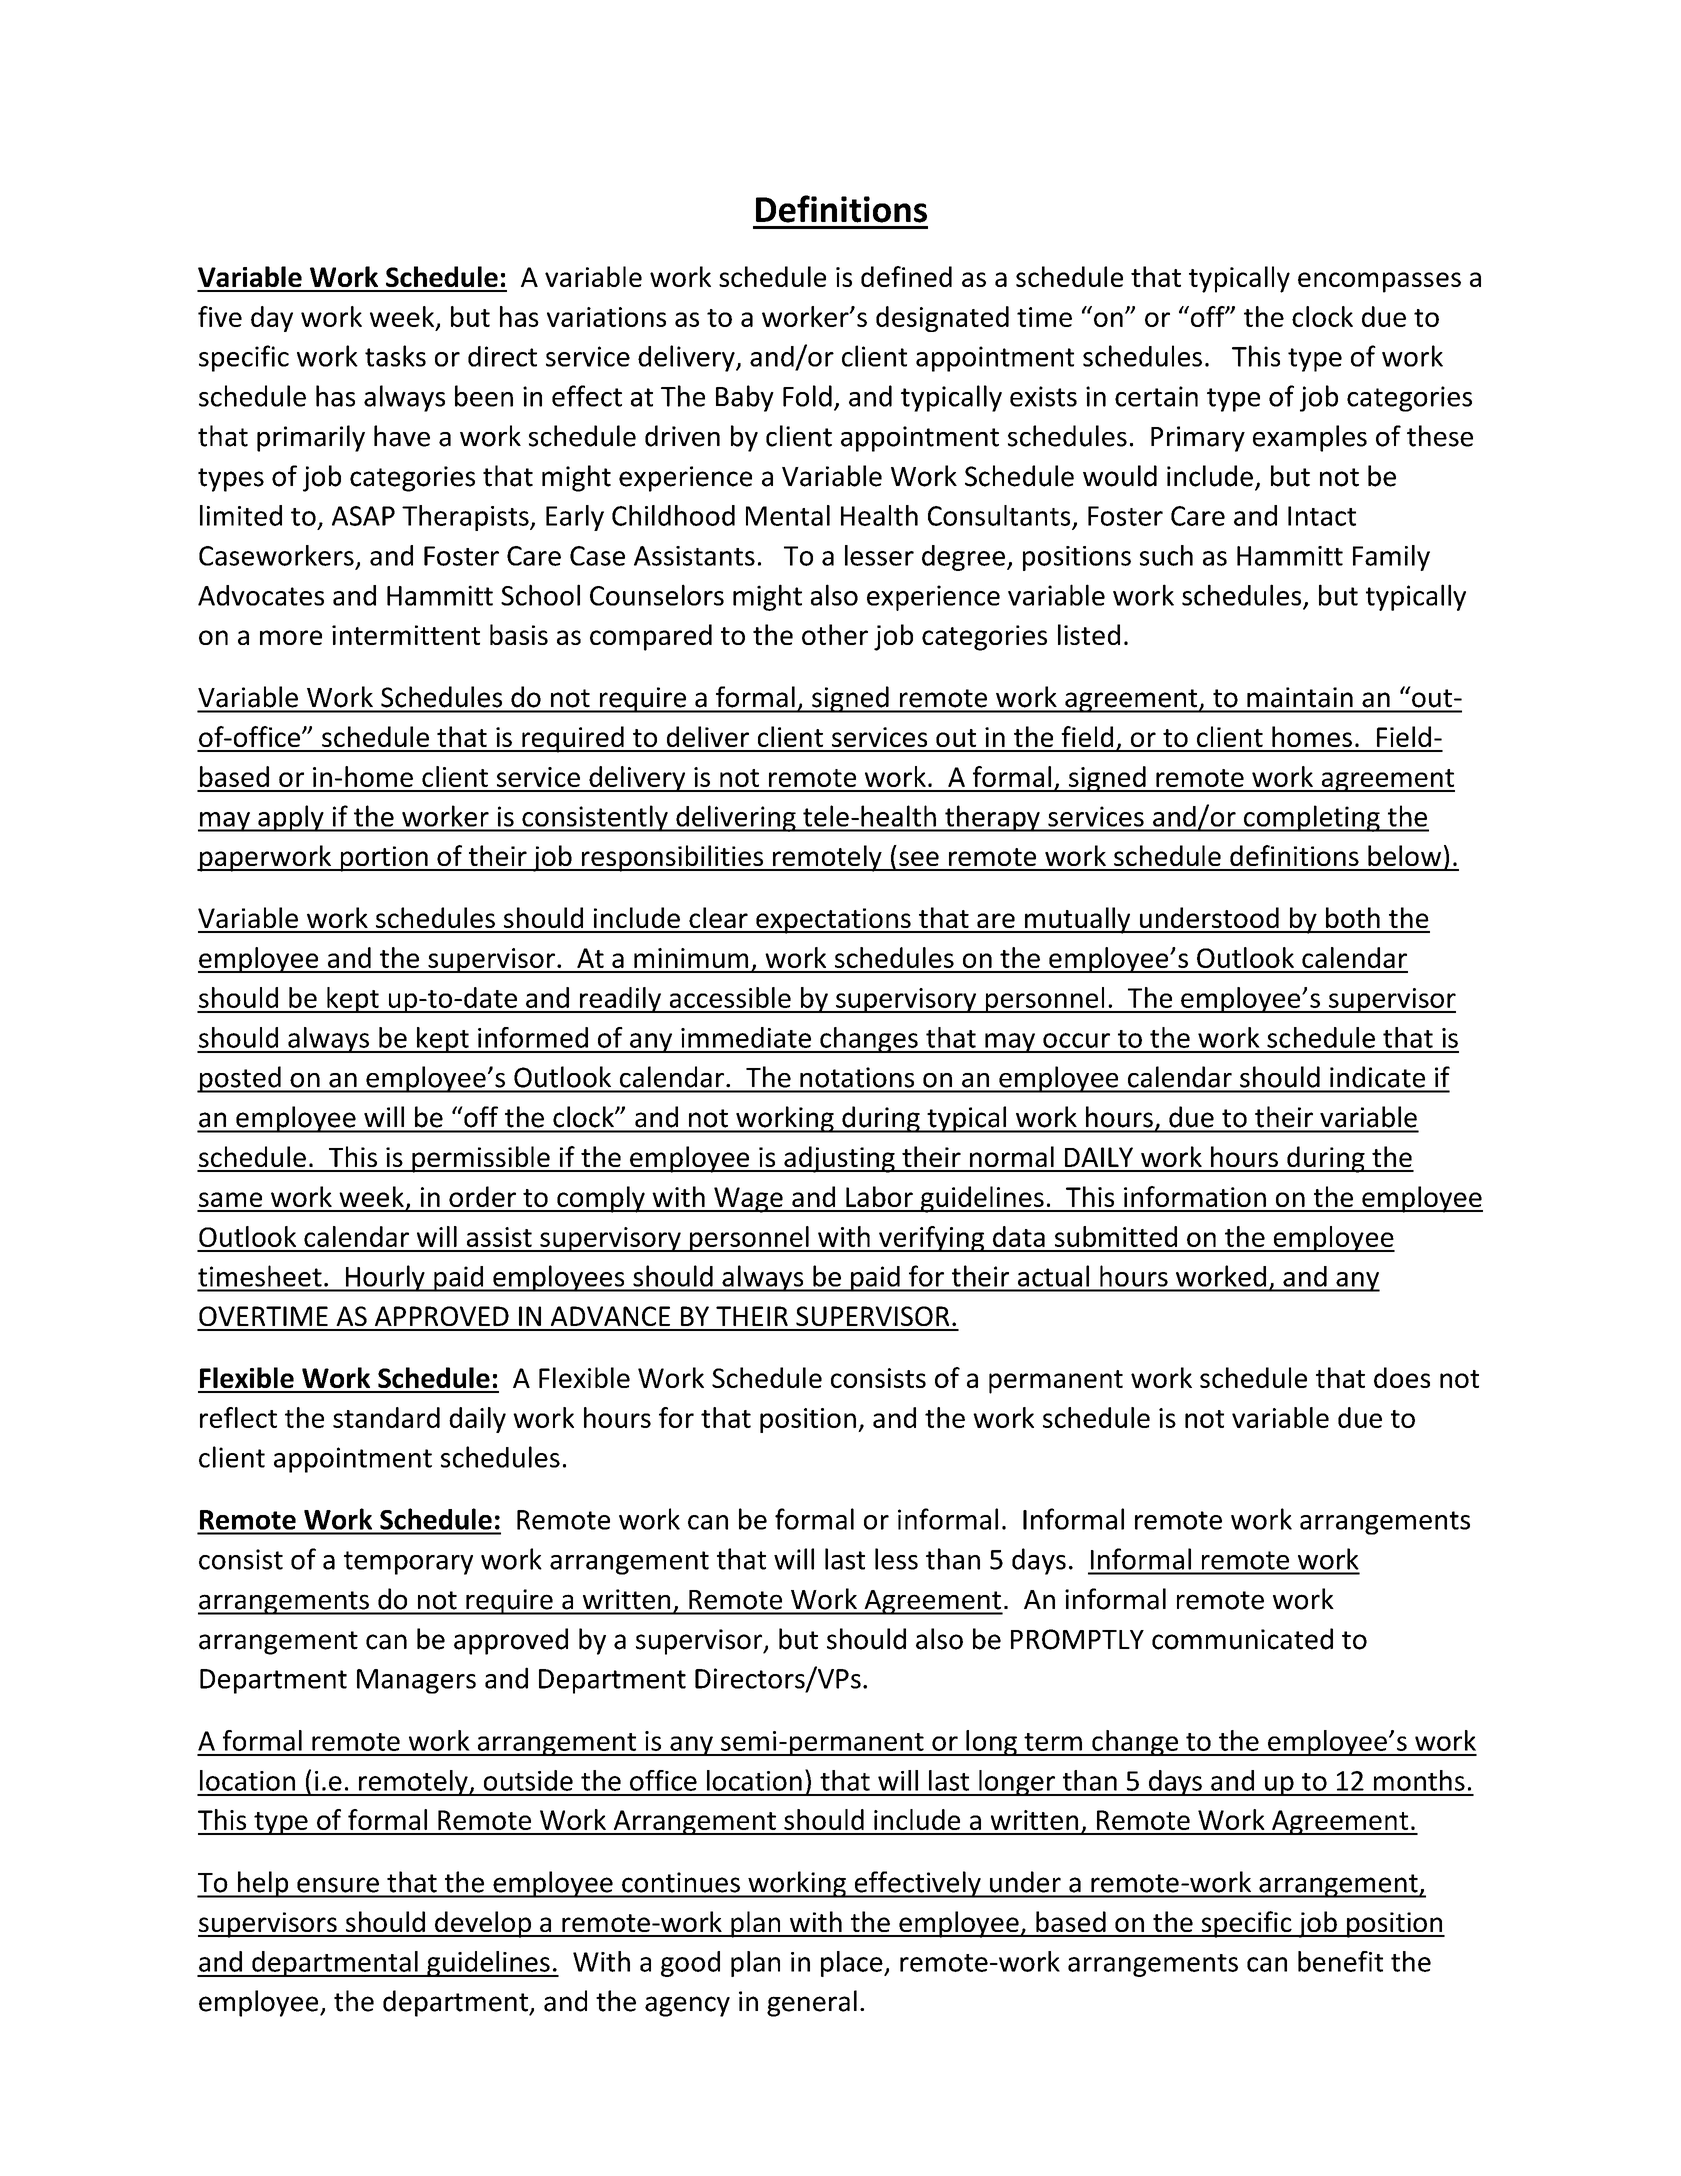 Image resolution: width=1681 pixels, height=2176 pixels. Describe the element at coordinates (853, 1964) in the screenshot. I see `place` at that location.
